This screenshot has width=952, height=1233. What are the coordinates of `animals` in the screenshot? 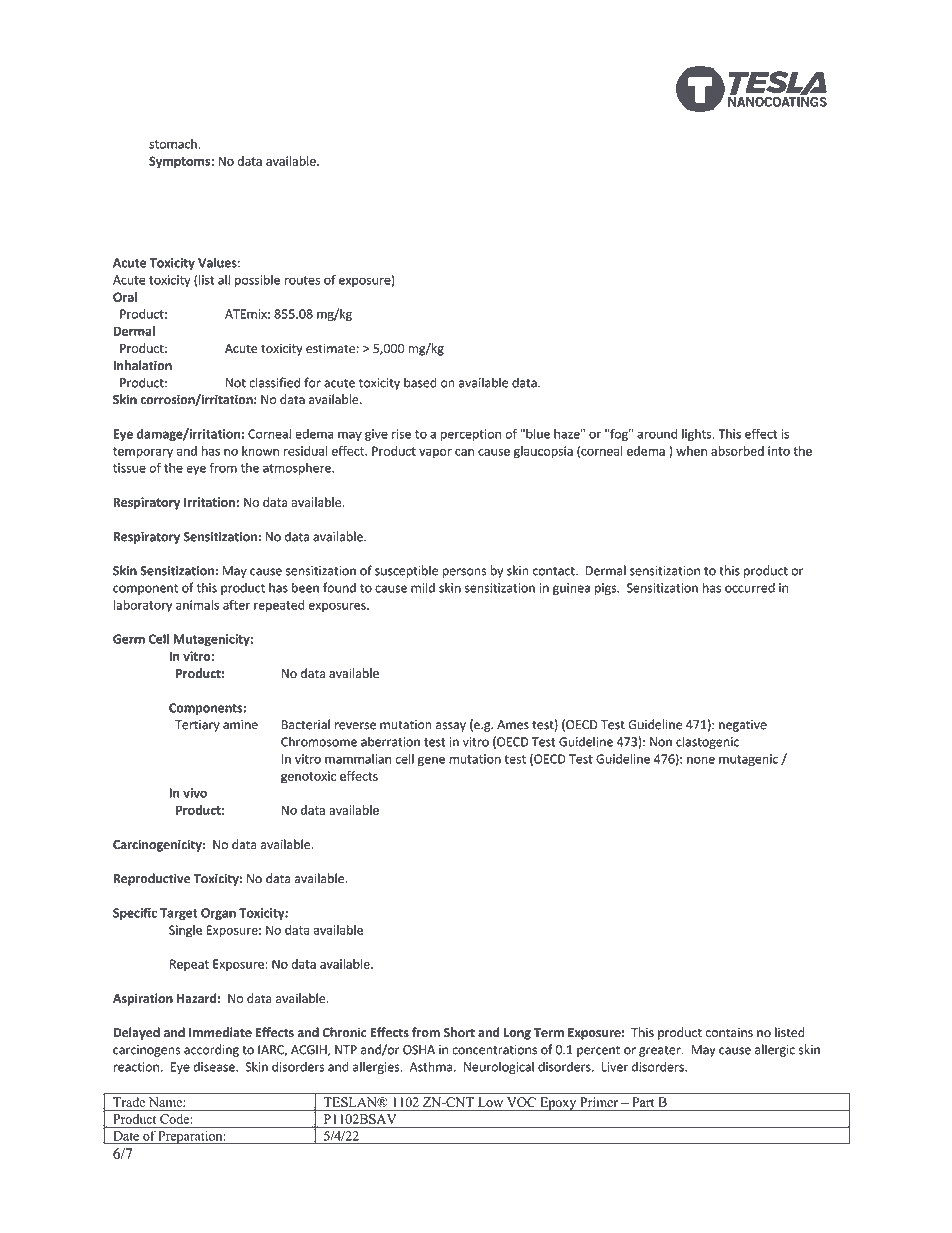 It's located at (197, 605).
